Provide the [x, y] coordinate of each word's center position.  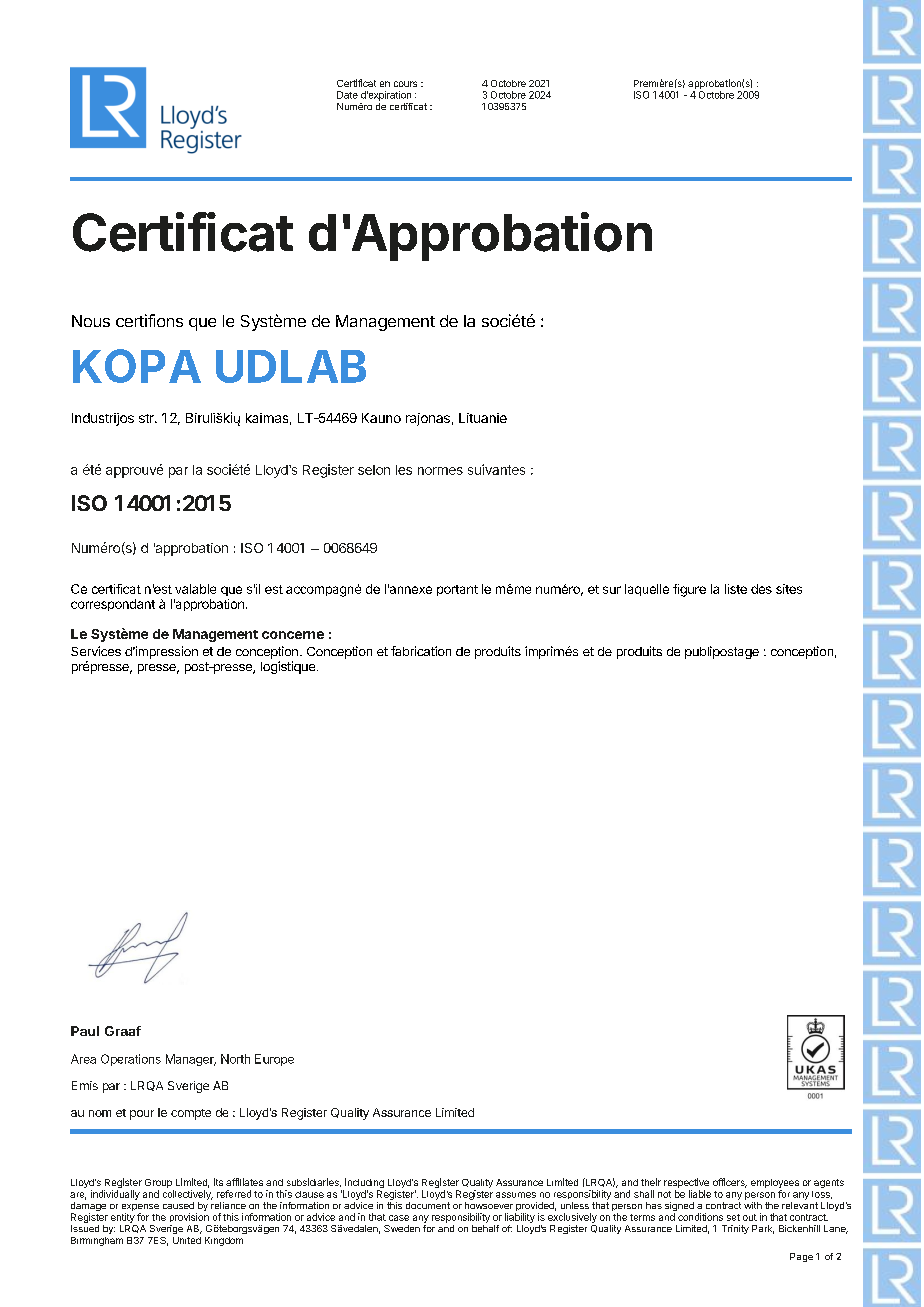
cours [405, 84]
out [750, 1217]
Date [347, 95]
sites [789, 589]
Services [96, 651]
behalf [485, 1228]
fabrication [421, 651]
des [761, 589]
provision [189, 1217]
